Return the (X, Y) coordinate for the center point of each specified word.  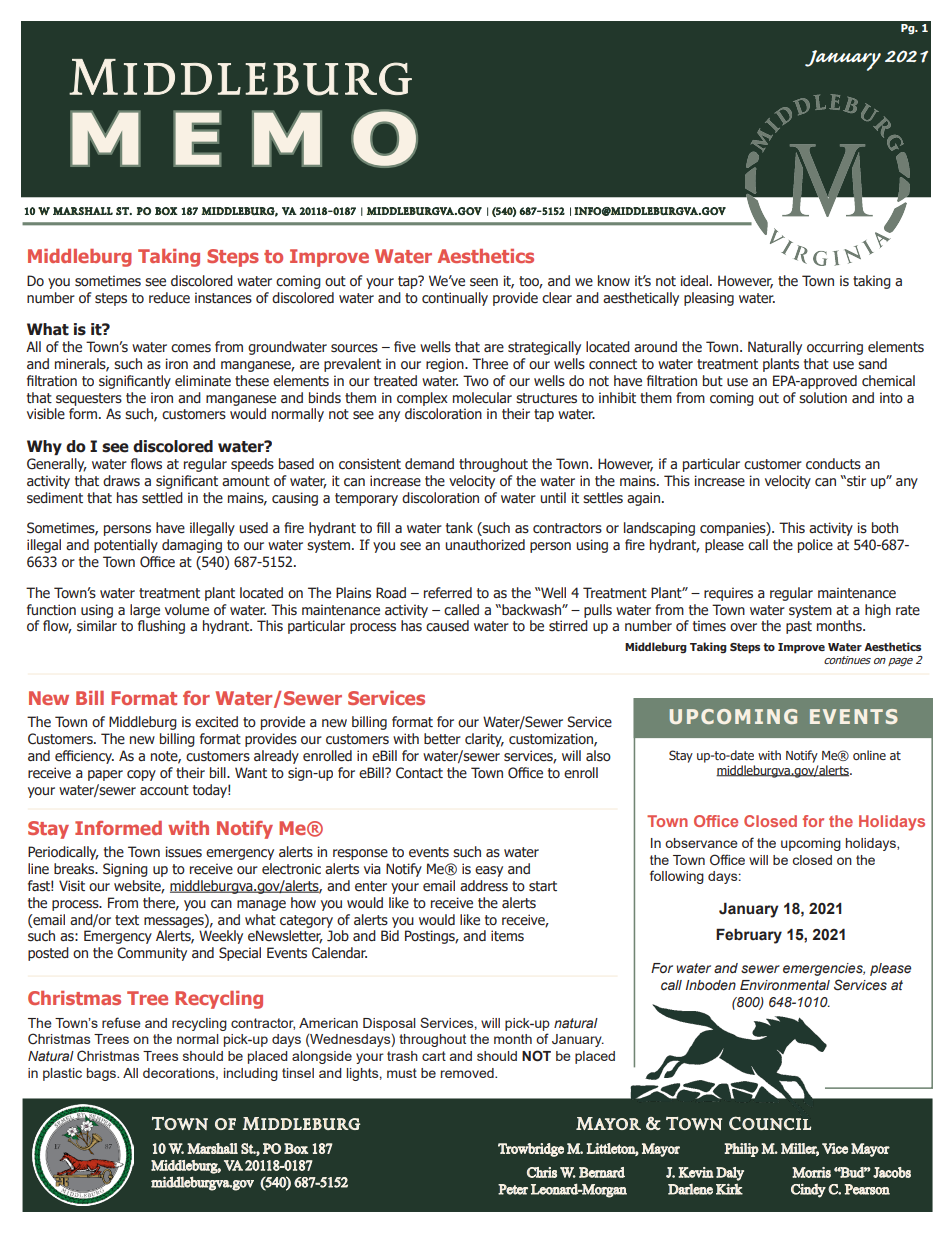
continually (455, 299)
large (145, 611)
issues (183, 852)
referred (448, 593)
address (484, 886)
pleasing (709, 299)
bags (102, 1074)
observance (701, 843)
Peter (513, 1189)
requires (728, 594)
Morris (811, 1172)
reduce (169, 298)
